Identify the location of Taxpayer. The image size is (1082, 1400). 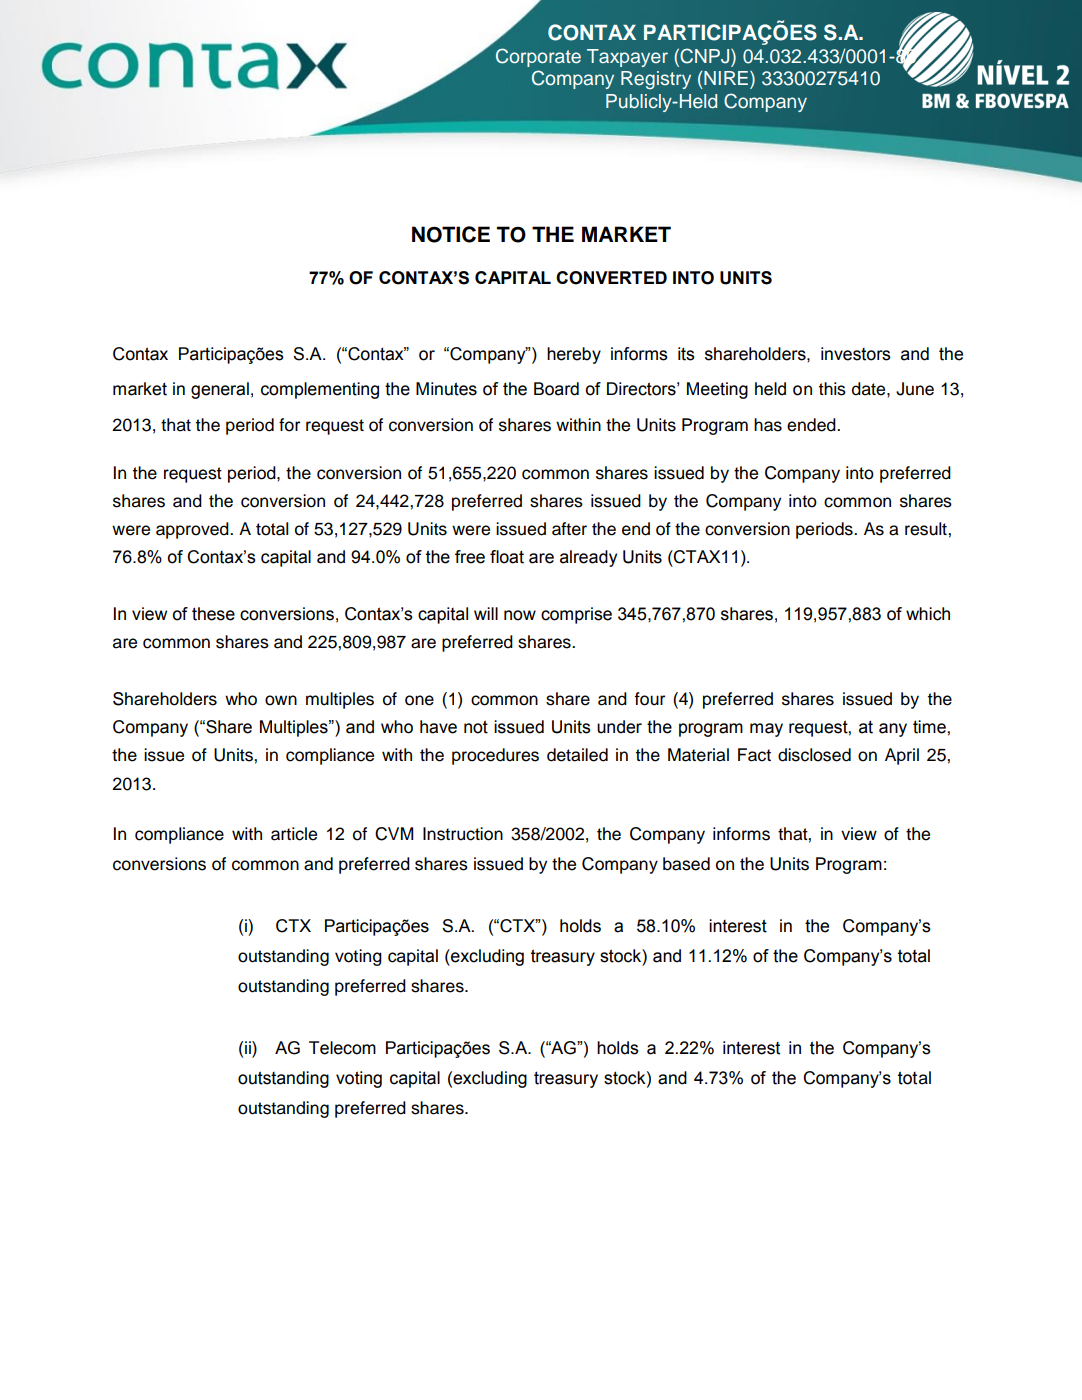
(627, 58).
